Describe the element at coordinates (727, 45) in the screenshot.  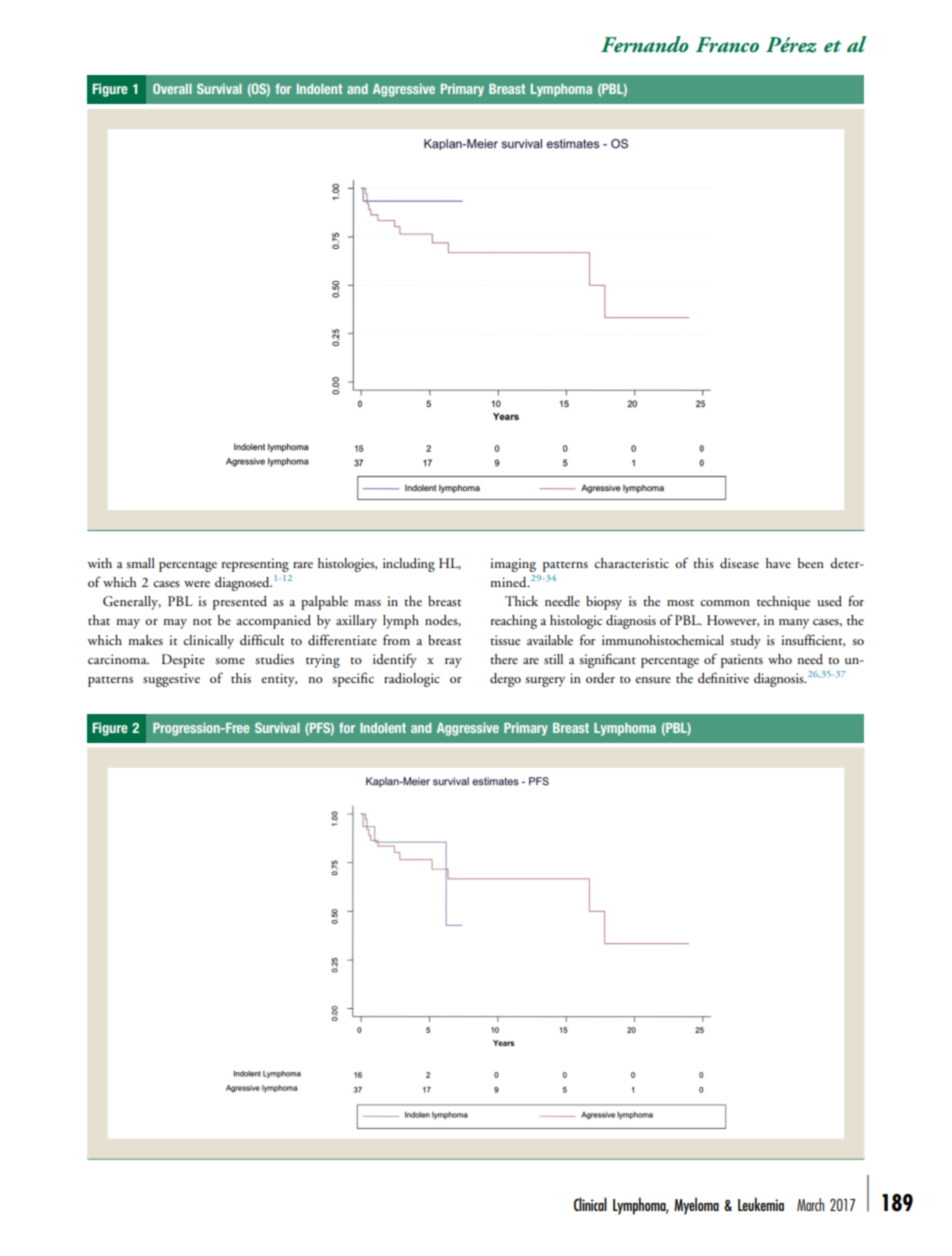
I see `Franco` at that location.
